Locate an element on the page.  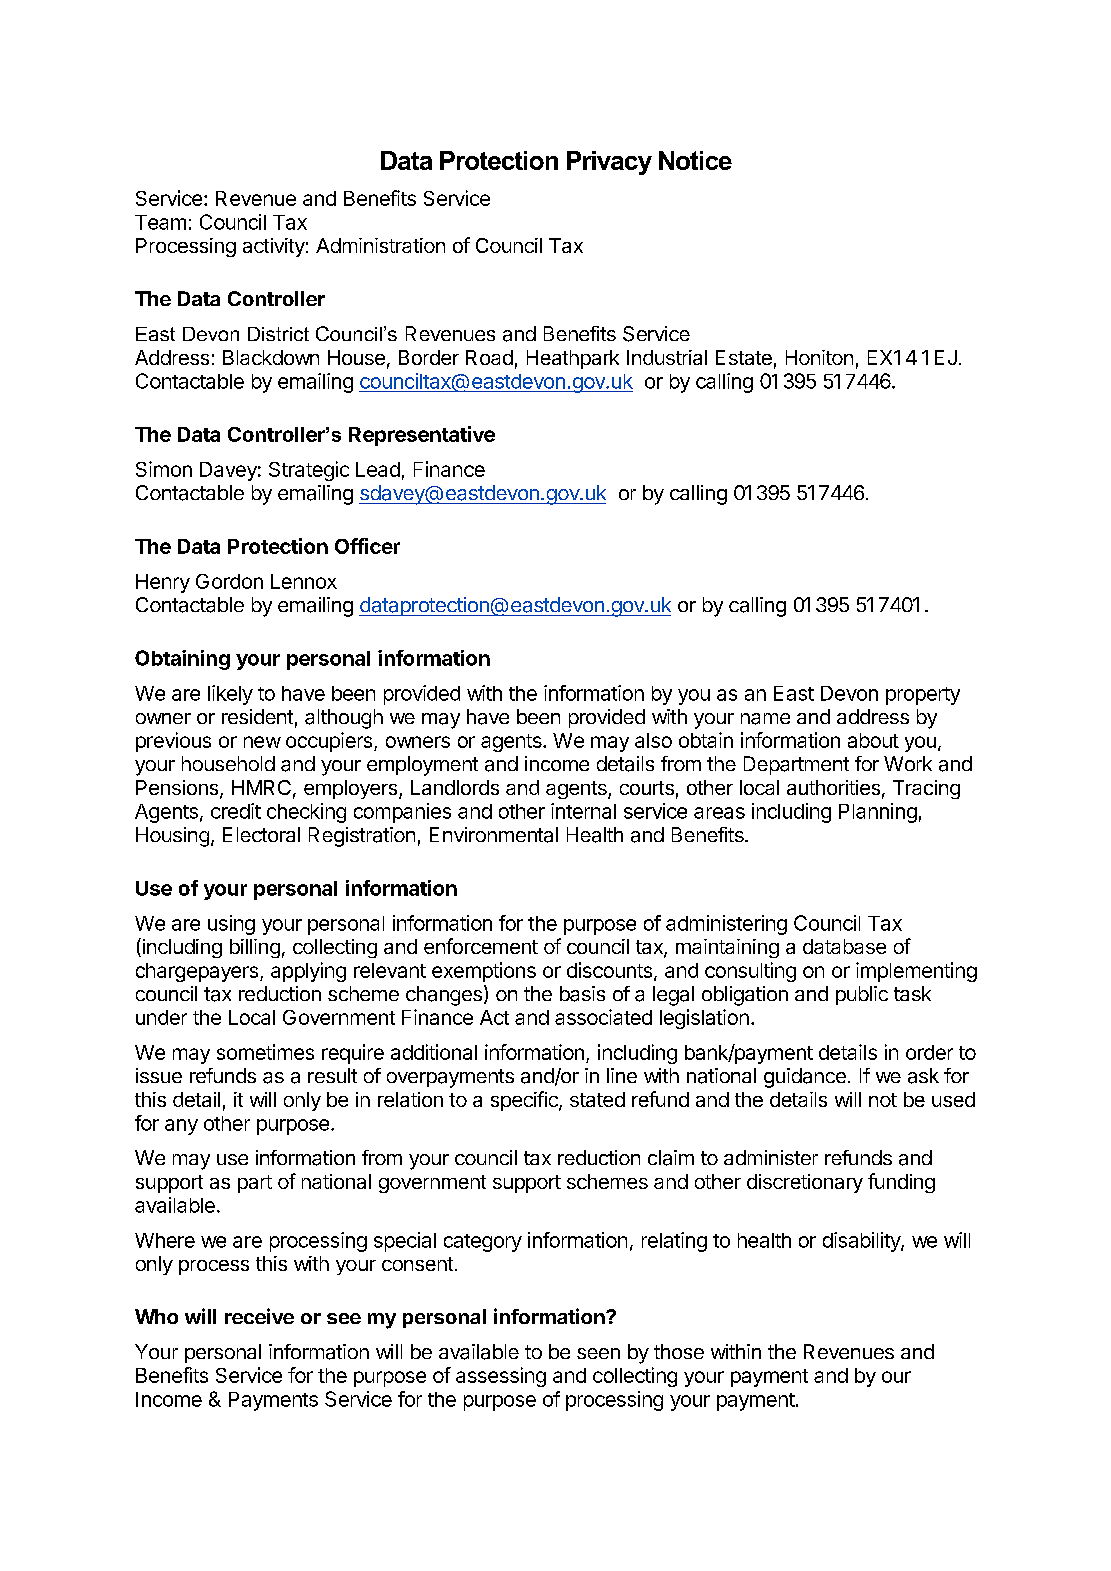
receive is located at coordinates (259, 1316).
